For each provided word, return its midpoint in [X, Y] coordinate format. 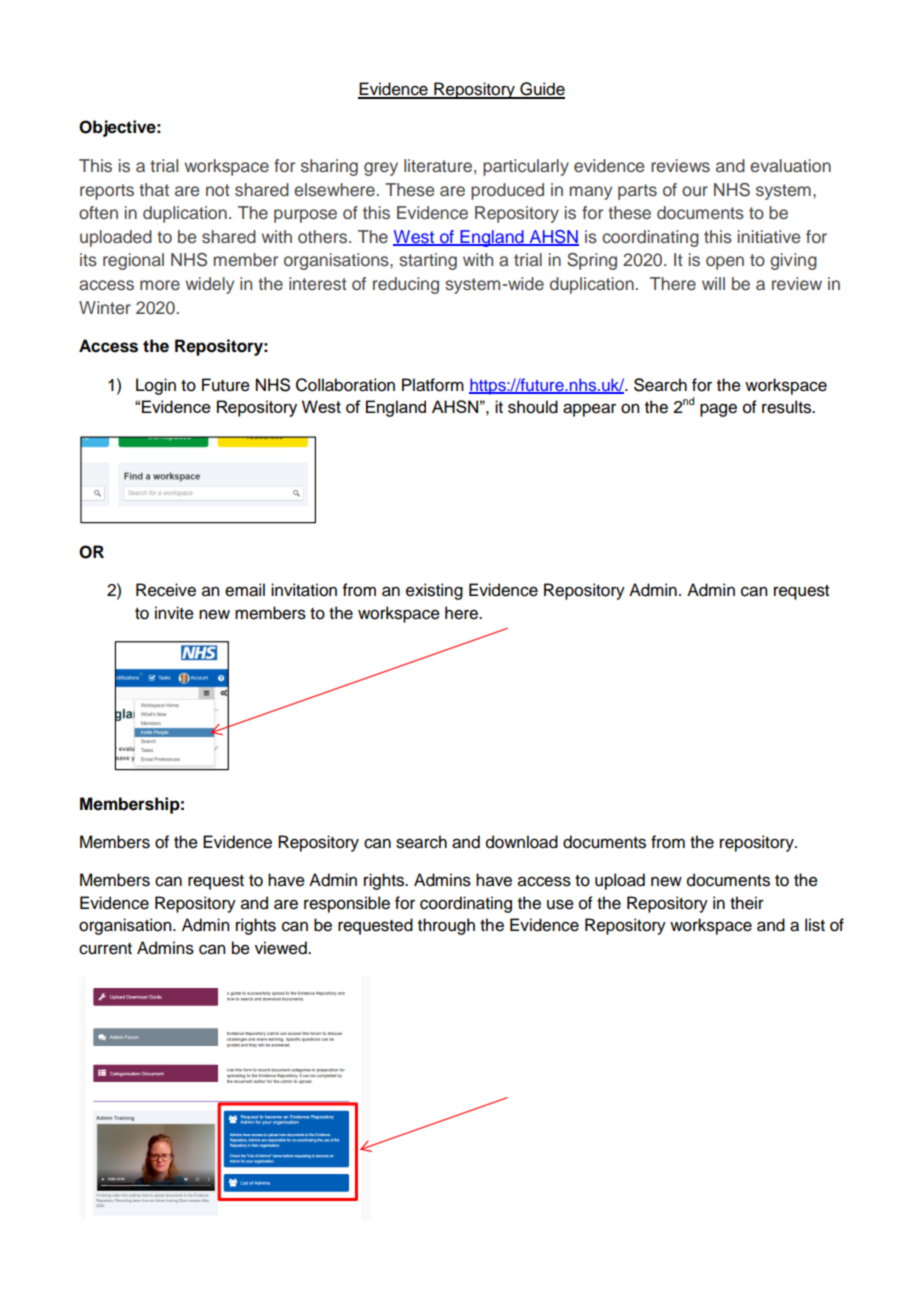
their [747, 903]
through [446, 926]
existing [434, 591]
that [154, 189]
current [105, 949]
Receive [166, 590]
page [718, 410]
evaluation [790, 166]
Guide [541, 90]
